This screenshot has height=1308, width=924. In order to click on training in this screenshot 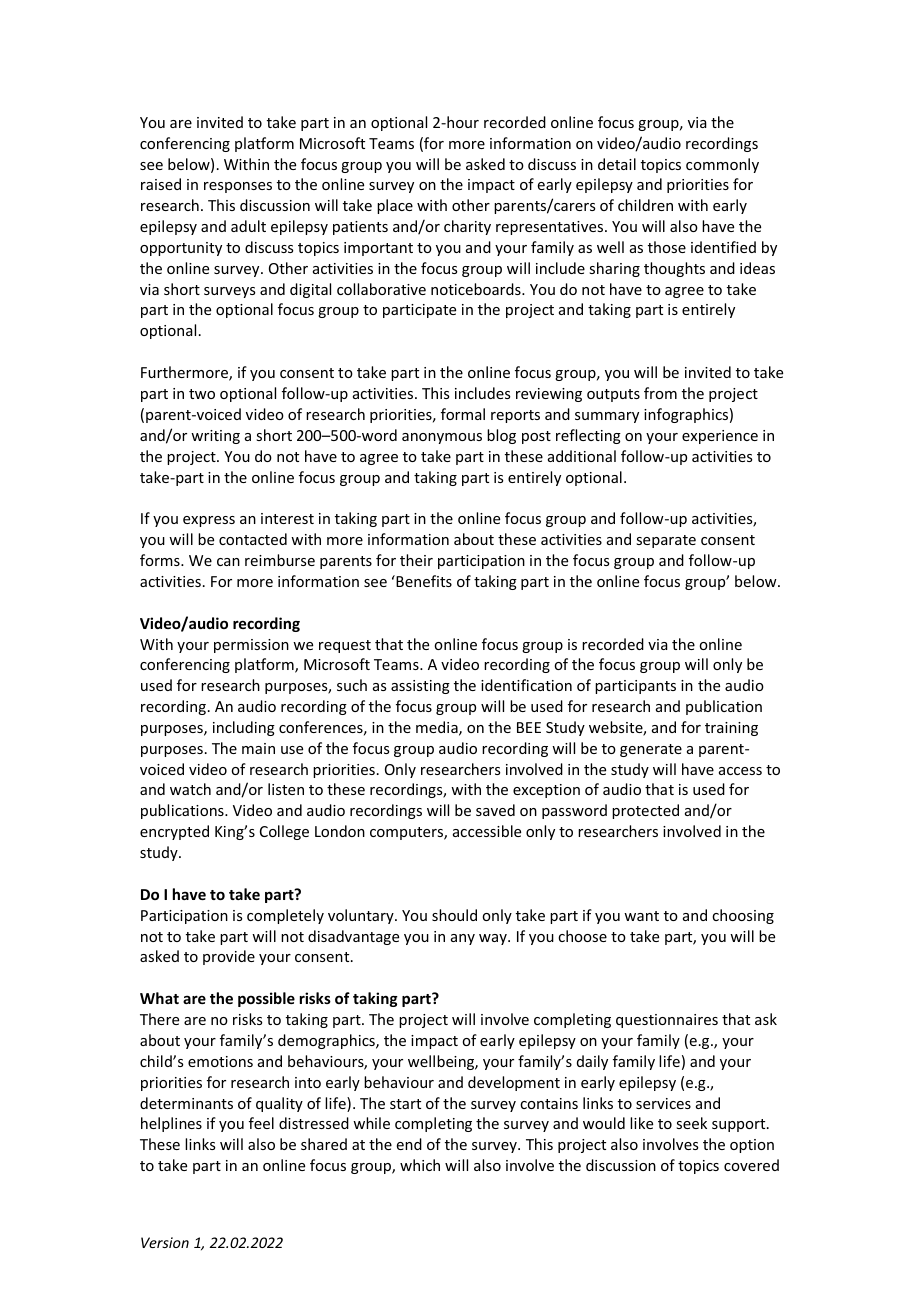, I will do `click(731, 729)`.
